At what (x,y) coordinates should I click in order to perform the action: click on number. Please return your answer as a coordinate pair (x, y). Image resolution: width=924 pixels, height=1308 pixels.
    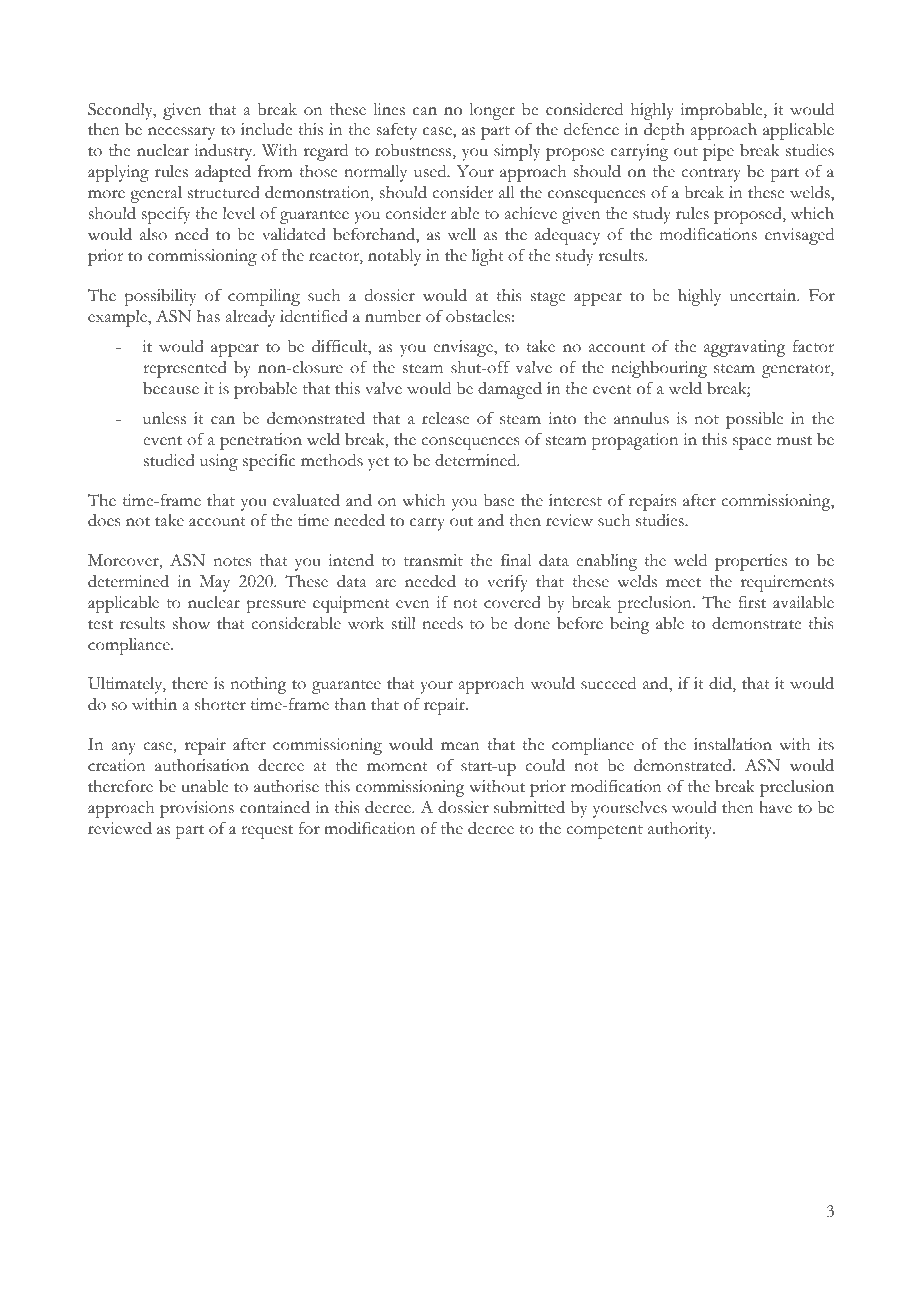
    Looking at the image, I should click on (393, 316).
